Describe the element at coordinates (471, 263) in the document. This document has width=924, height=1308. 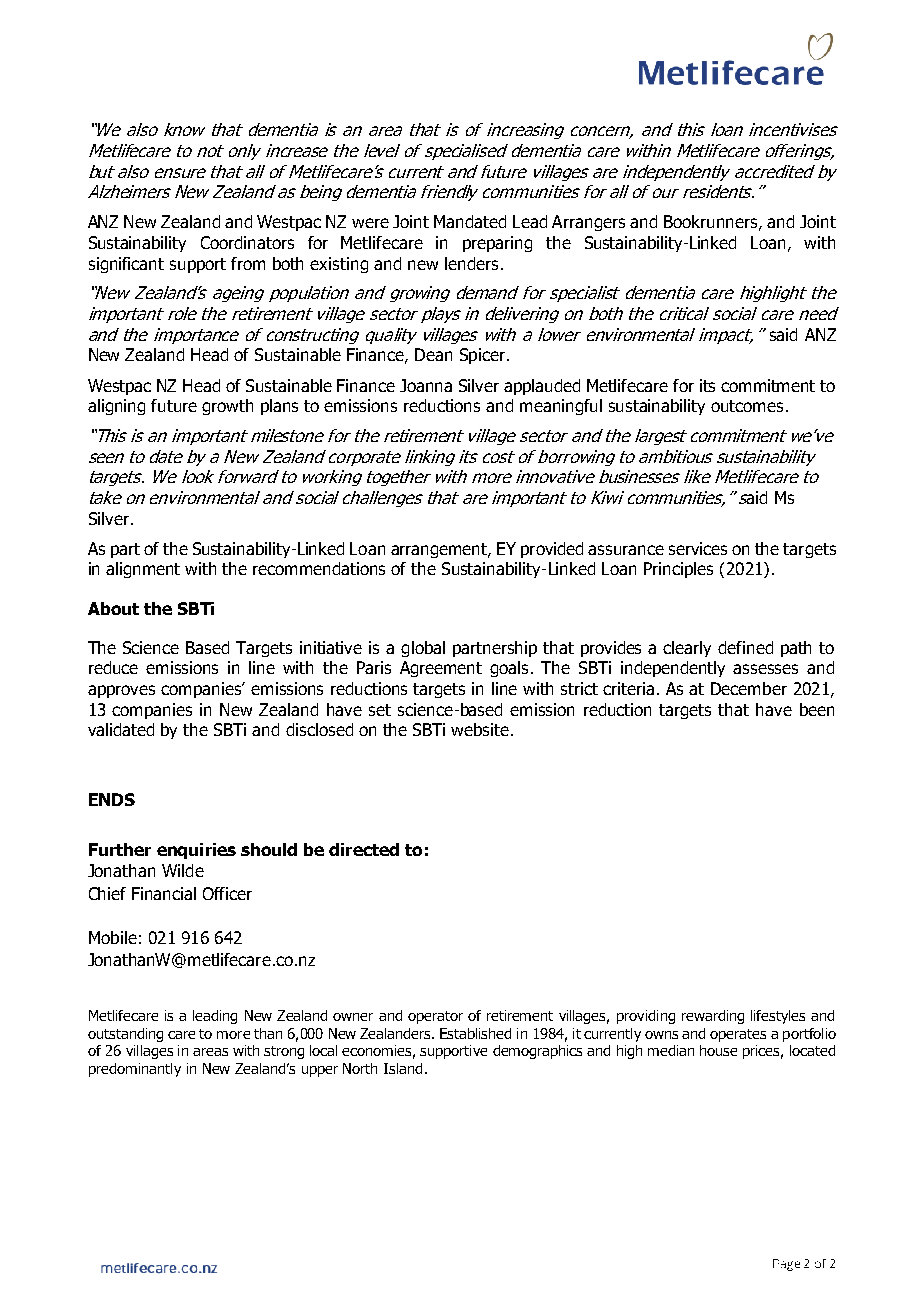
I see `lenders` at that location.
